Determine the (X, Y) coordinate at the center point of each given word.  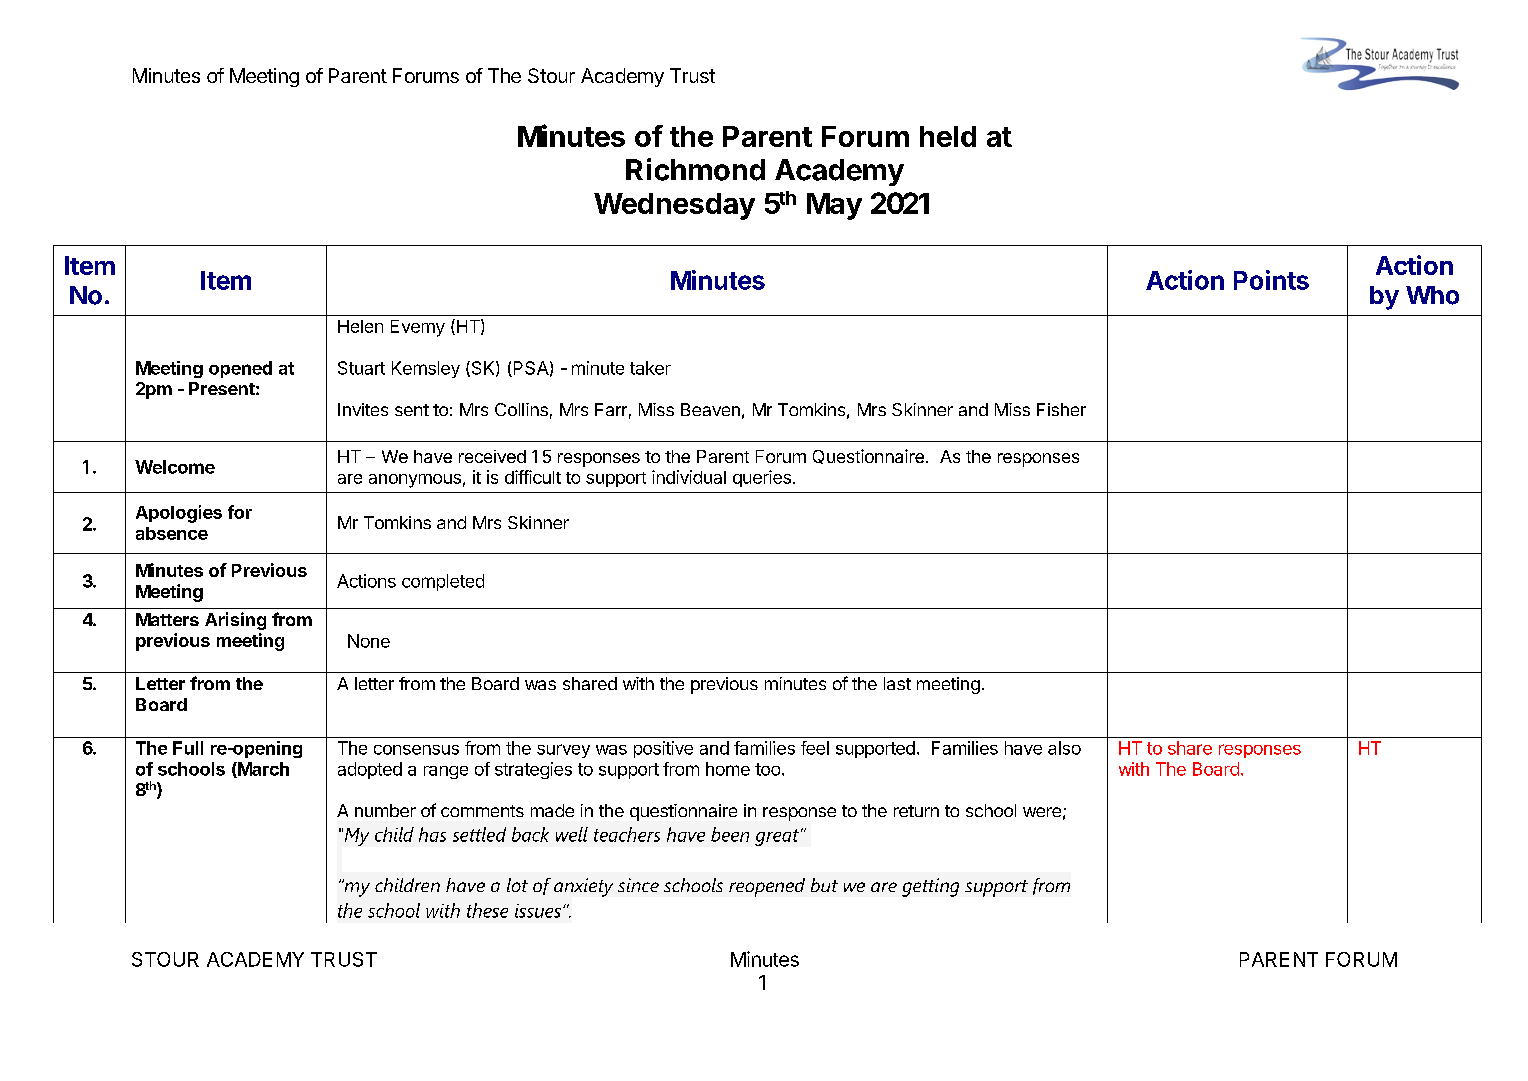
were (1042, 812)
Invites (363, 409)
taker (650, 368)
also (1064, 748)
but (824, 885)
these (487, 910)
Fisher (1061, 409)
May (834, 206)
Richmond (695, 169)
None (369, 641)
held (948, 136)
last (897, 683)
